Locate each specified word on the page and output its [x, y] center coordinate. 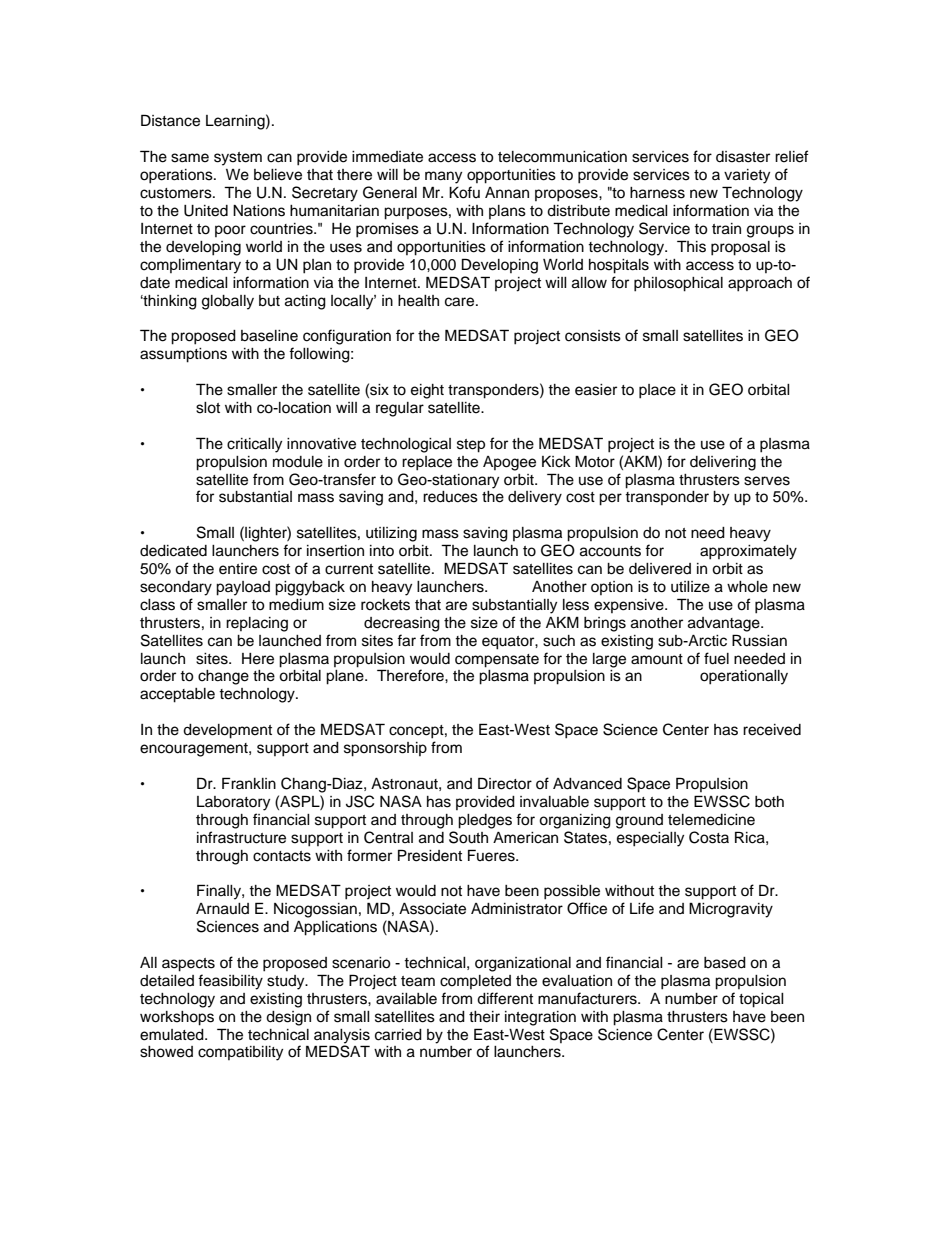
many [443, 177]
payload [243, 588]
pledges [485, 821]
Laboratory [233, 803]
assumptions [183, 355]
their [484, 1017]
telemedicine [711, 820]
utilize [690, 587]
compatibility [240, 1053]
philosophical [678, 284]
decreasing [402, 624]
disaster [743, 157]
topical [761, 1000]
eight [427, 391]
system [238, 159]
